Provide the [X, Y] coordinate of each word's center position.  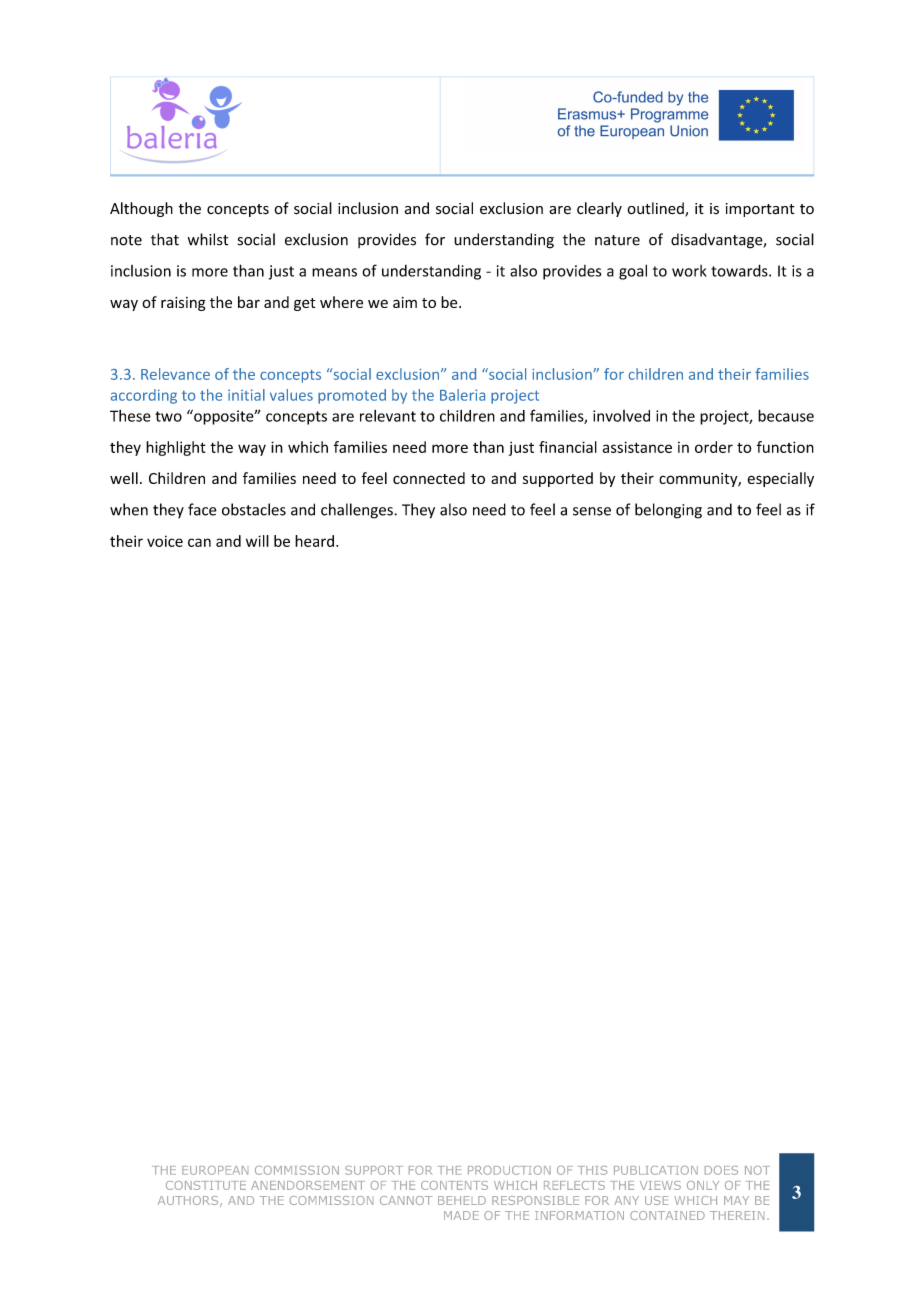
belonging [668, 511]
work [689, 271]
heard [314, 541]
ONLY [703, 1185]
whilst [208, 239]
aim [405, 302]
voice [165, 541]
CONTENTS [454, 1185]
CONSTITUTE [206, 1185]
